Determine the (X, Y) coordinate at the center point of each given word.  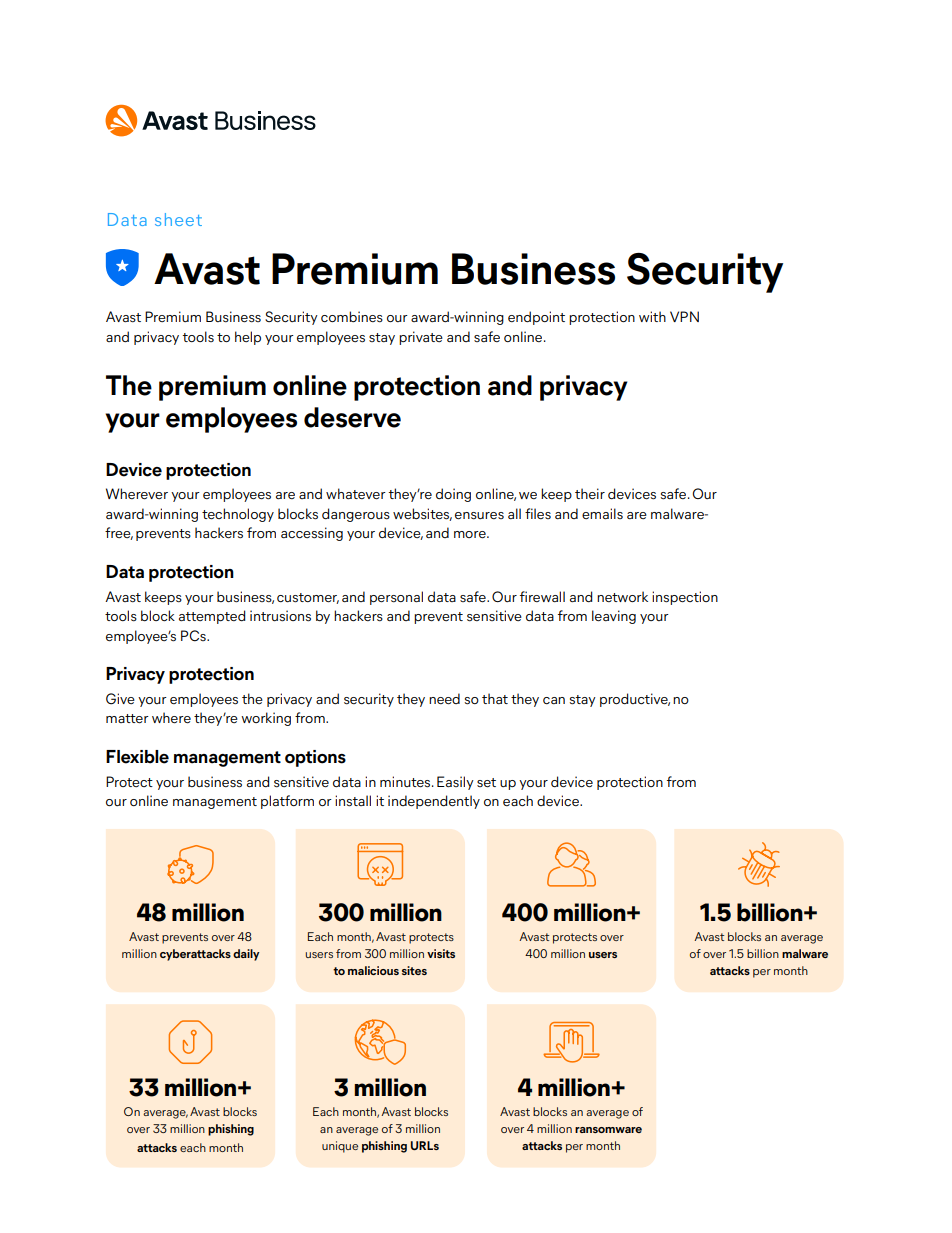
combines (352, 317)
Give (120, 699)
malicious (373, 970)
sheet (178, 219)
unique (340, 1147)
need (444, 699)
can (554, 700)
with (652, 316)
